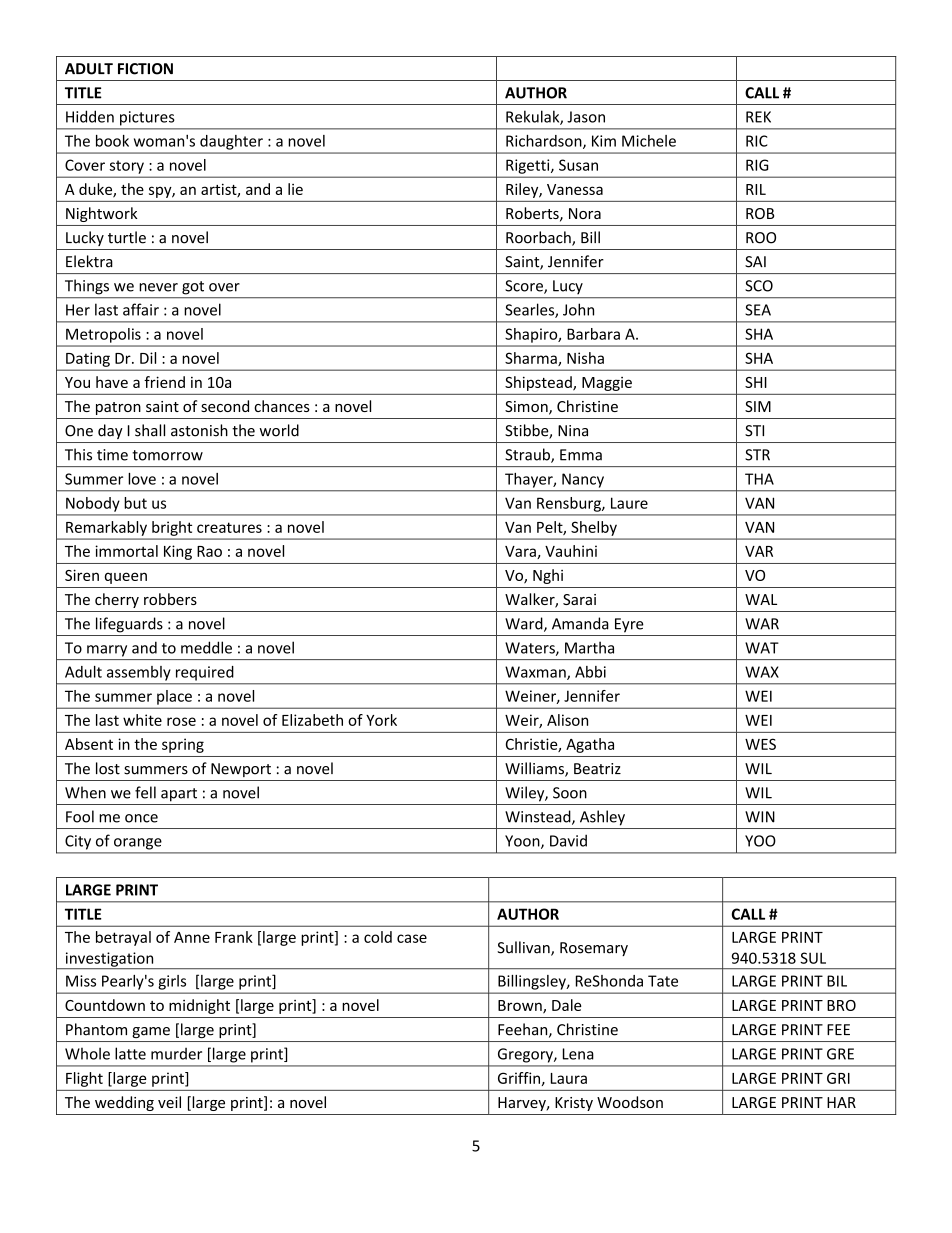 Image resolution: width=952 pixels, height=1233 pixels. I want to click on Ashley, so click(602, 818).
